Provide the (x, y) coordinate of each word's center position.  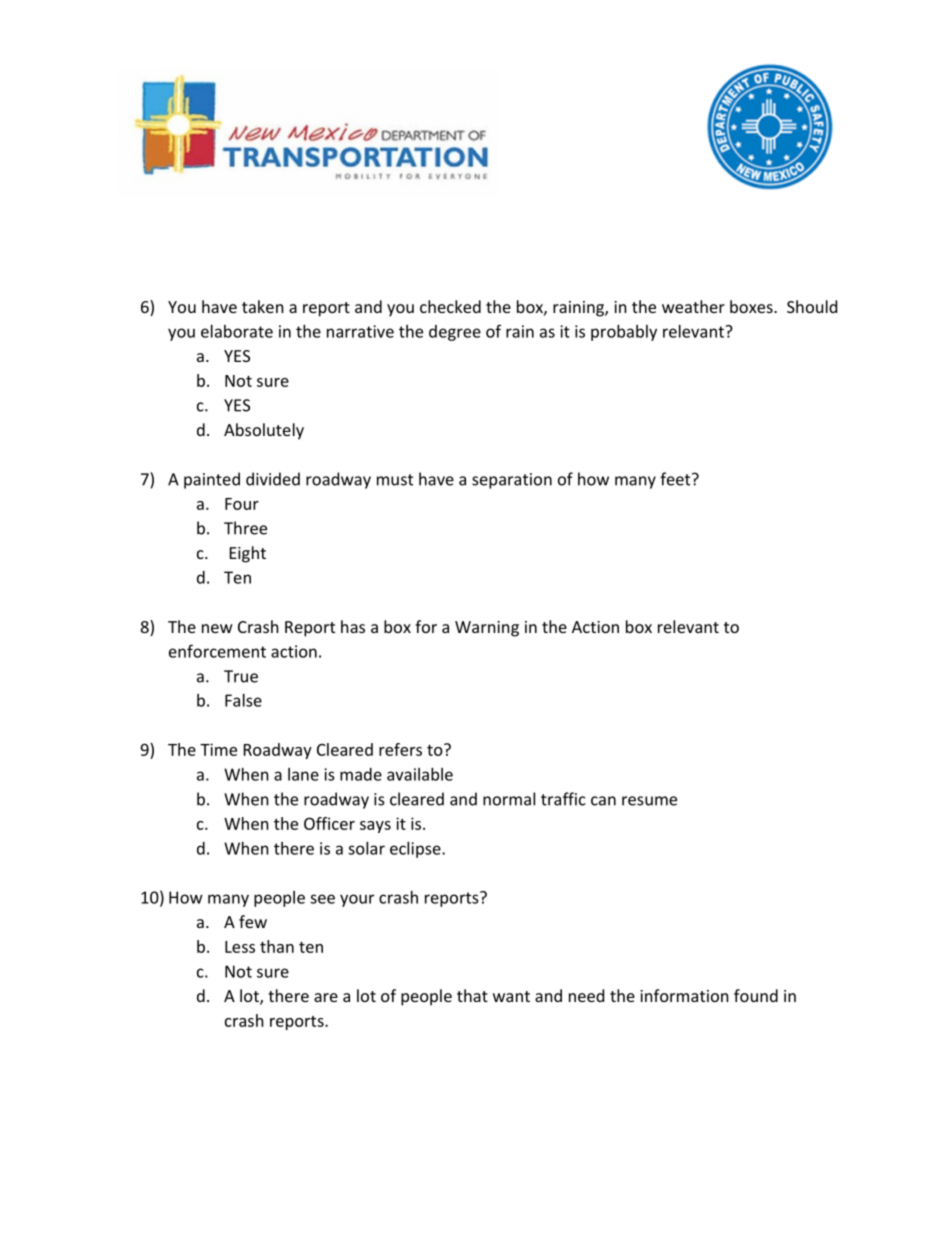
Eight (248, 554)
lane (303, 774)
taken (263, 306)
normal (509, 799)
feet (676, 479)
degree (455, 333)
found (756, 995)
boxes (752, 306)
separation (512, 481)
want (511, 996)
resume (649, 801)
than (277, 946)
